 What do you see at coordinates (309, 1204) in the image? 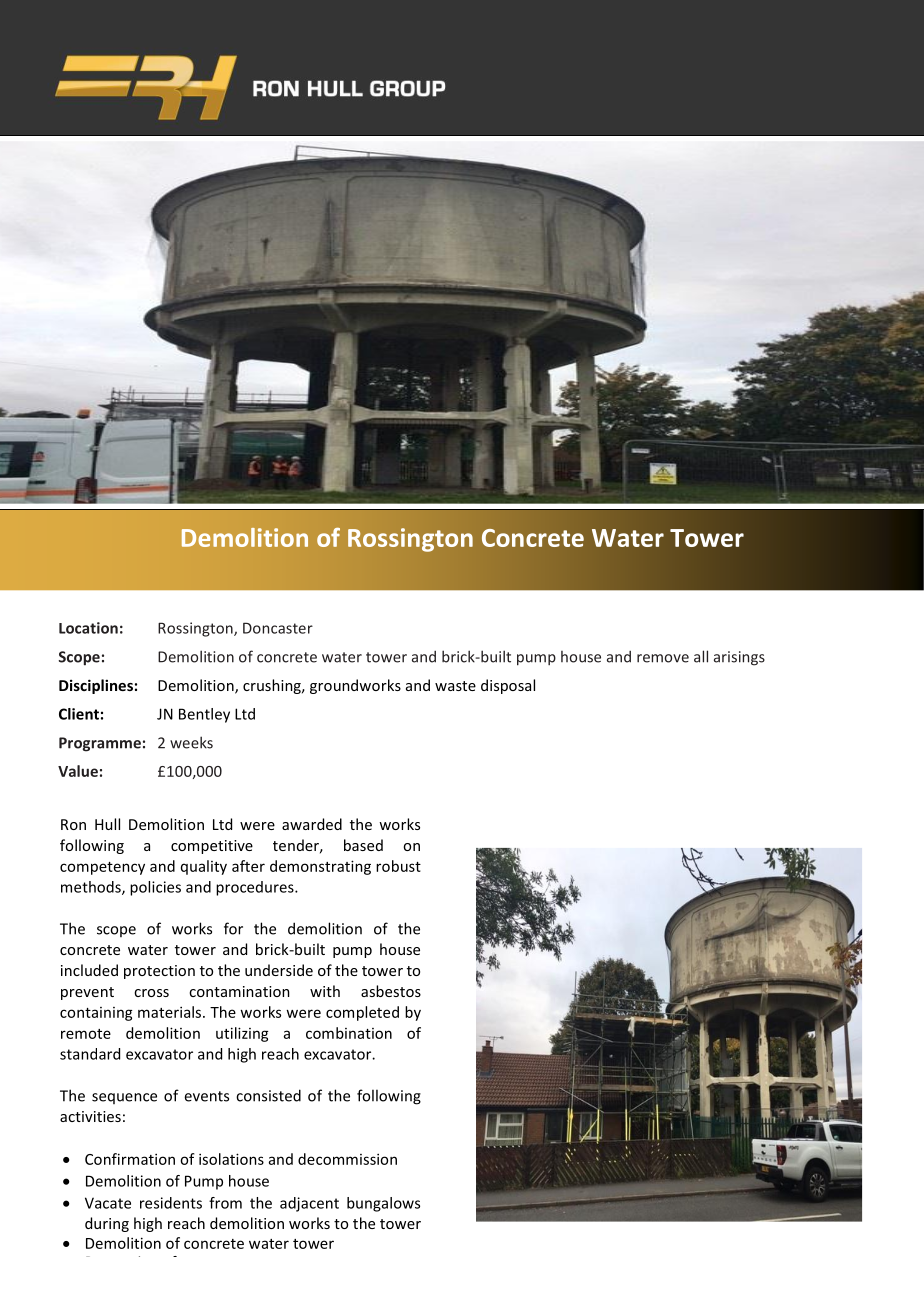
I see `adjacent` at bounding box center [309, 1204].
